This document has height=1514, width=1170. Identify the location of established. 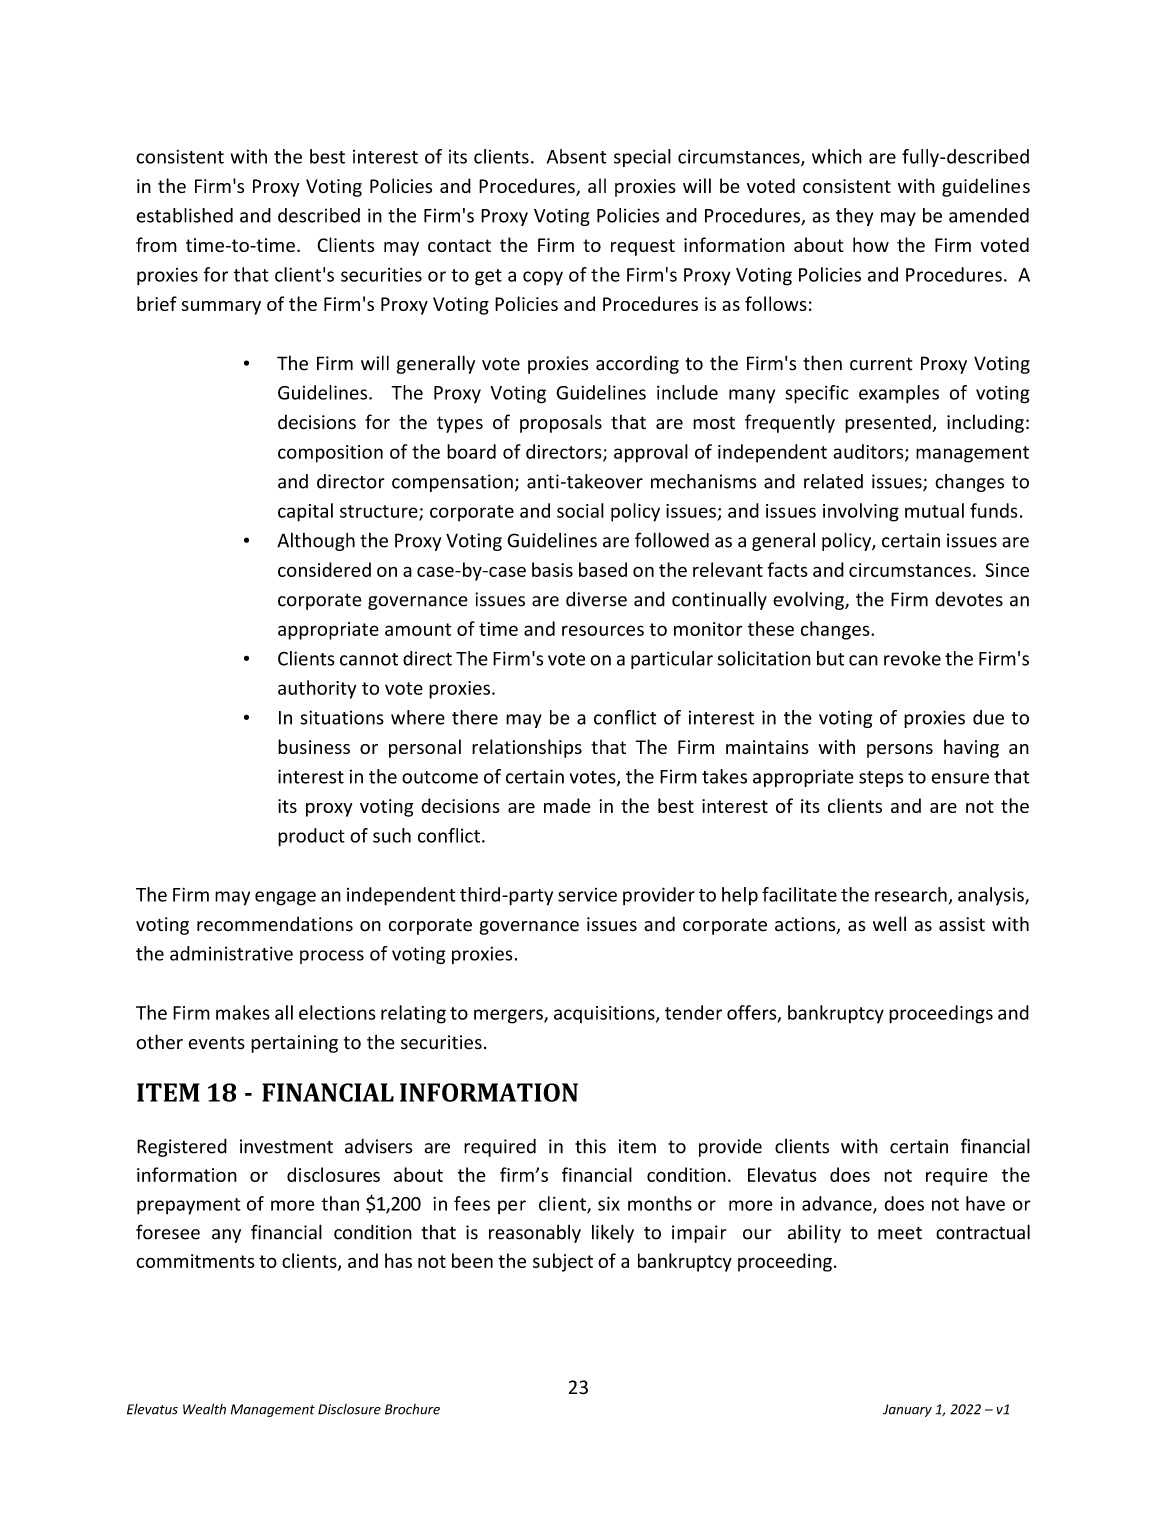
(184, 215).
